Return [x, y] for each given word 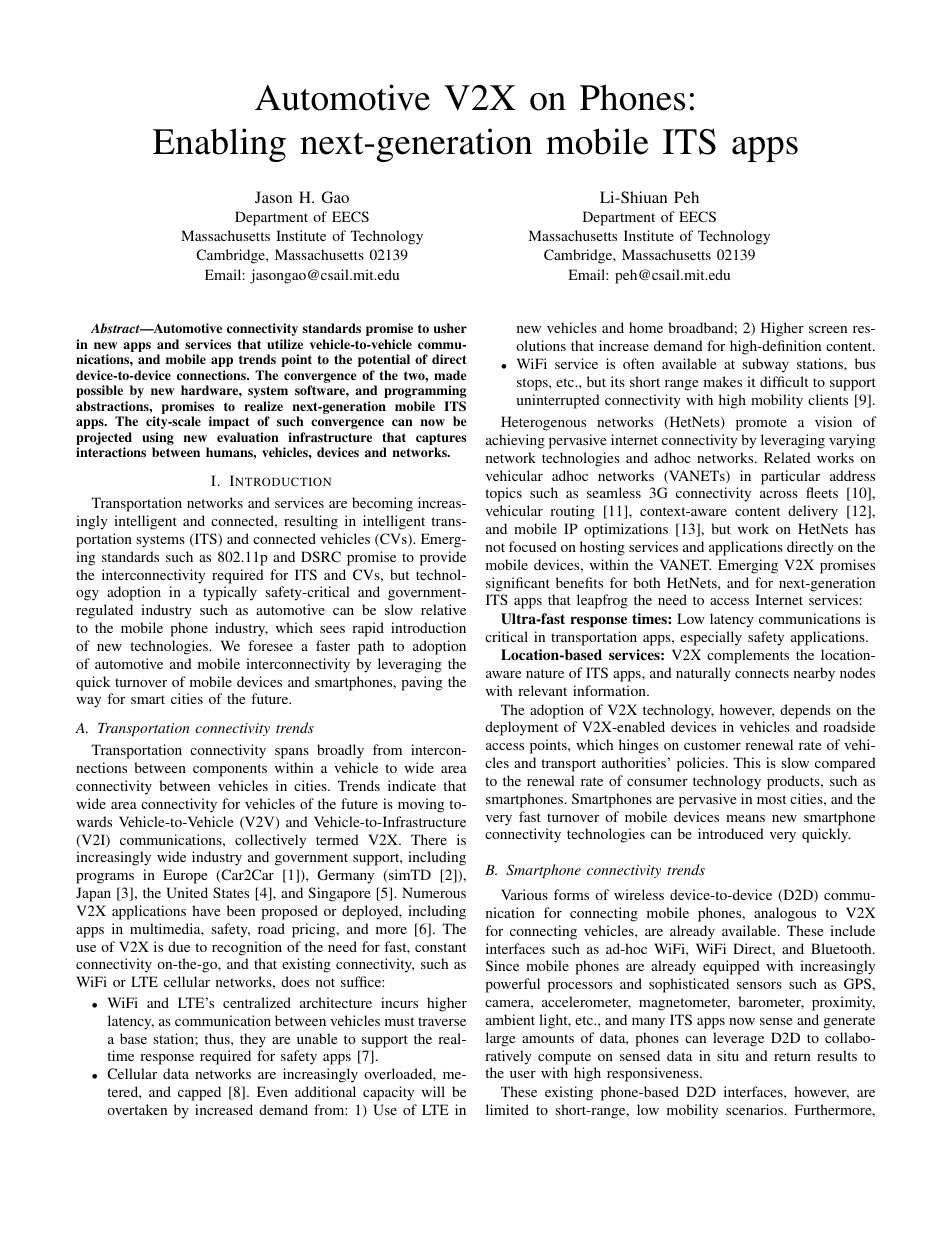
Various [524, 894]
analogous [785, 914]
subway [765, 365]
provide [443, 558]
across [779, 494]
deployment [521, 728]
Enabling [219, 145]
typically [230, 593]
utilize [285, 344]
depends [805, 711]
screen [828, 329]
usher [450, 328]
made [450, 375]
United [187, 892]
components [230, 770]
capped [199, 1093]
